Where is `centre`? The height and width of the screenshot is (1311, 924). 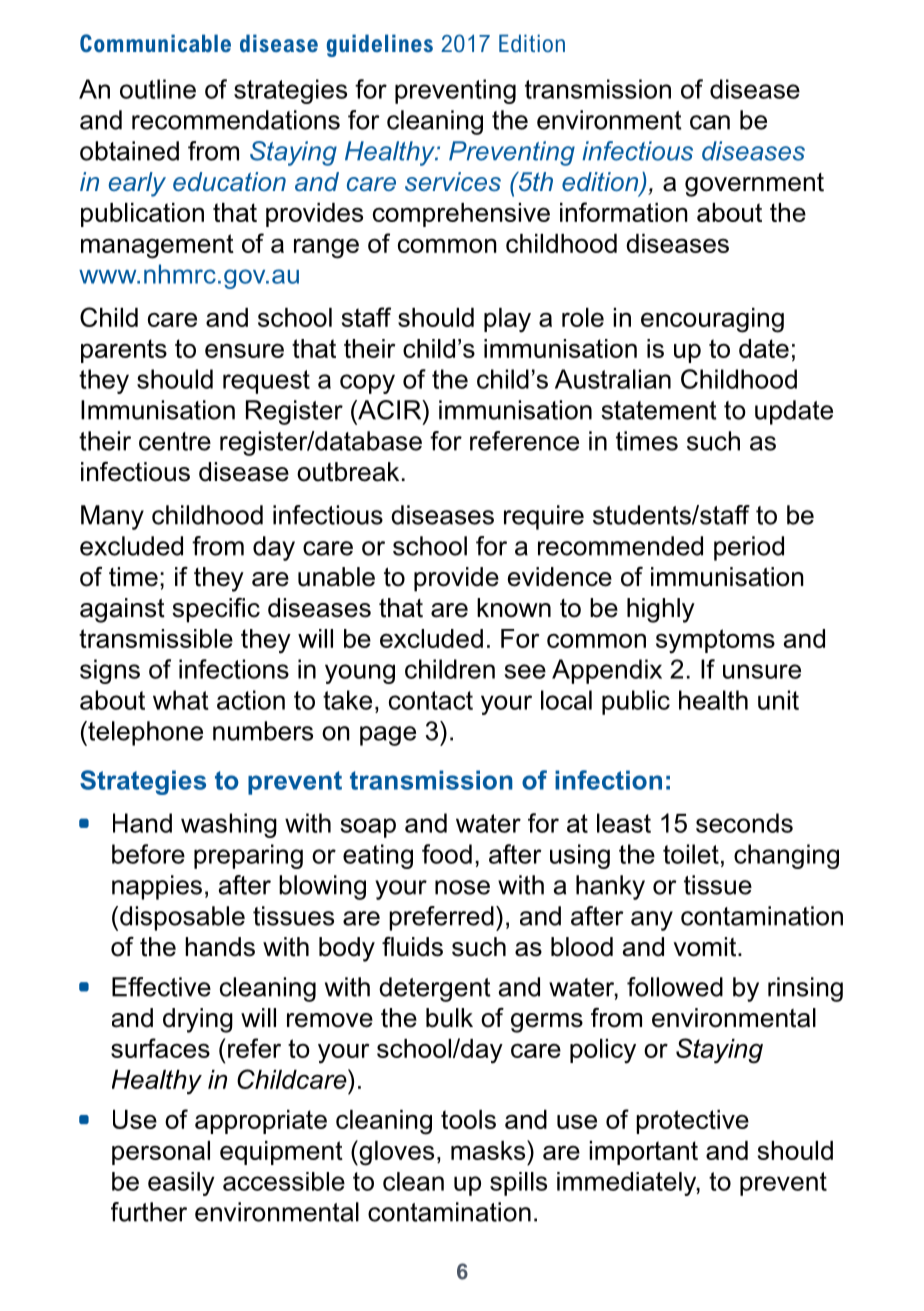 centre is located at coordinates (175, 441).
